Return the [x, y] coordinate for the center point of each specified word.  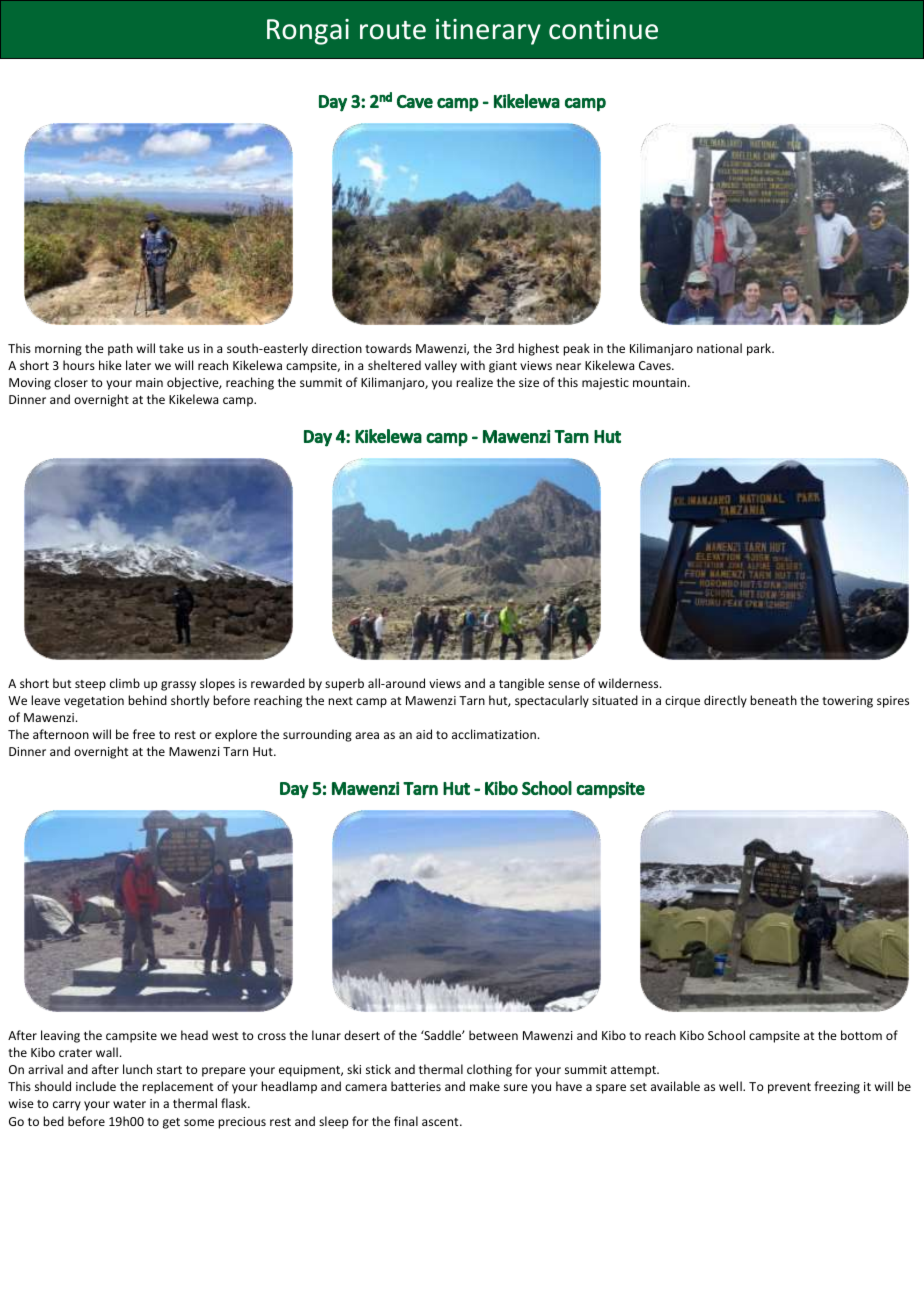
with [473, 365]
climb [125, 683]
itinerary [488, 32]
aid [424, 734]
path [120, 349]
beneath [773, 700]
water [129, 1104]
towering [847, 702]
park [760, 349]
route [393, 30]
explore [236, 735]
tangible [521, 684]
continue [603, 29]
